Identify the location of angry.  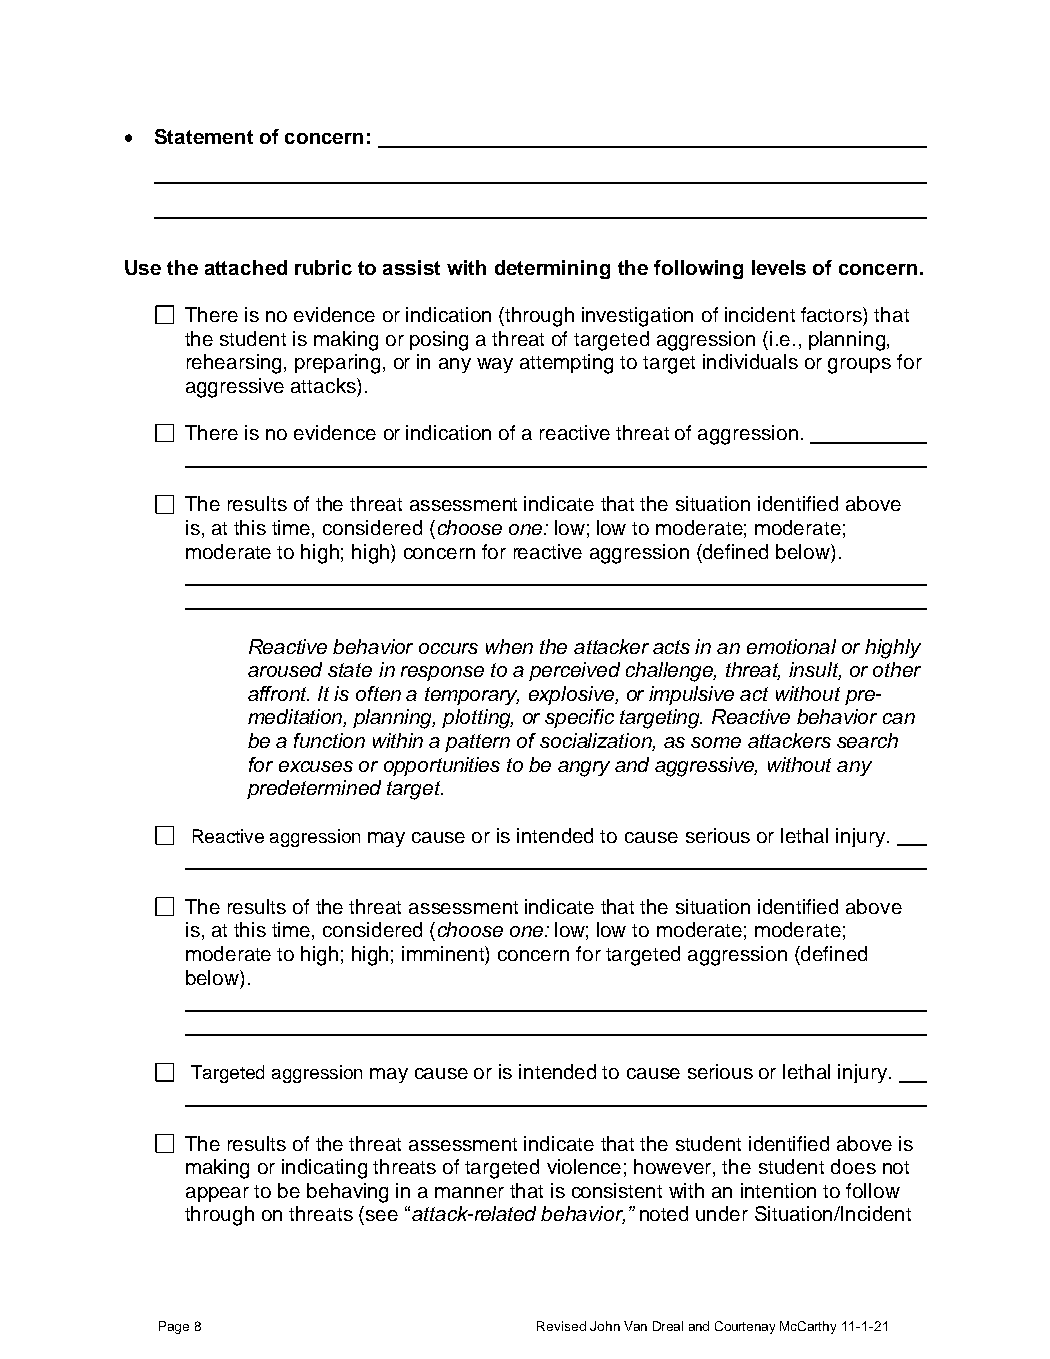
(584, 769).
